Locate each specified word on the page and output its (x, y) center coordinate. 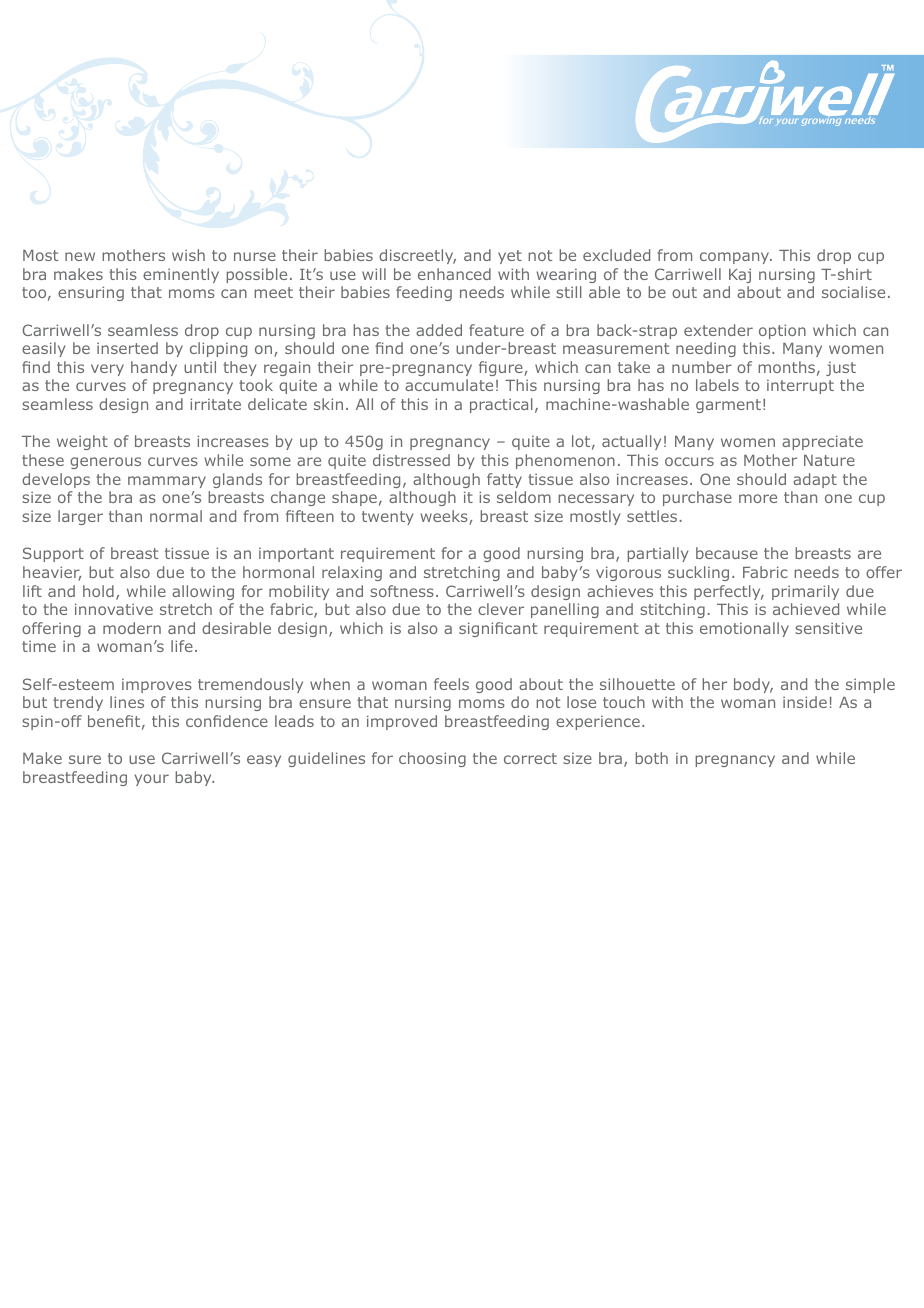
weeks (445, 517)
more (758, 498)
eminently (181, 275)
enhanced (454, 274)
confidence (227, 721)
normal (176, 516)
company (736, 258)
